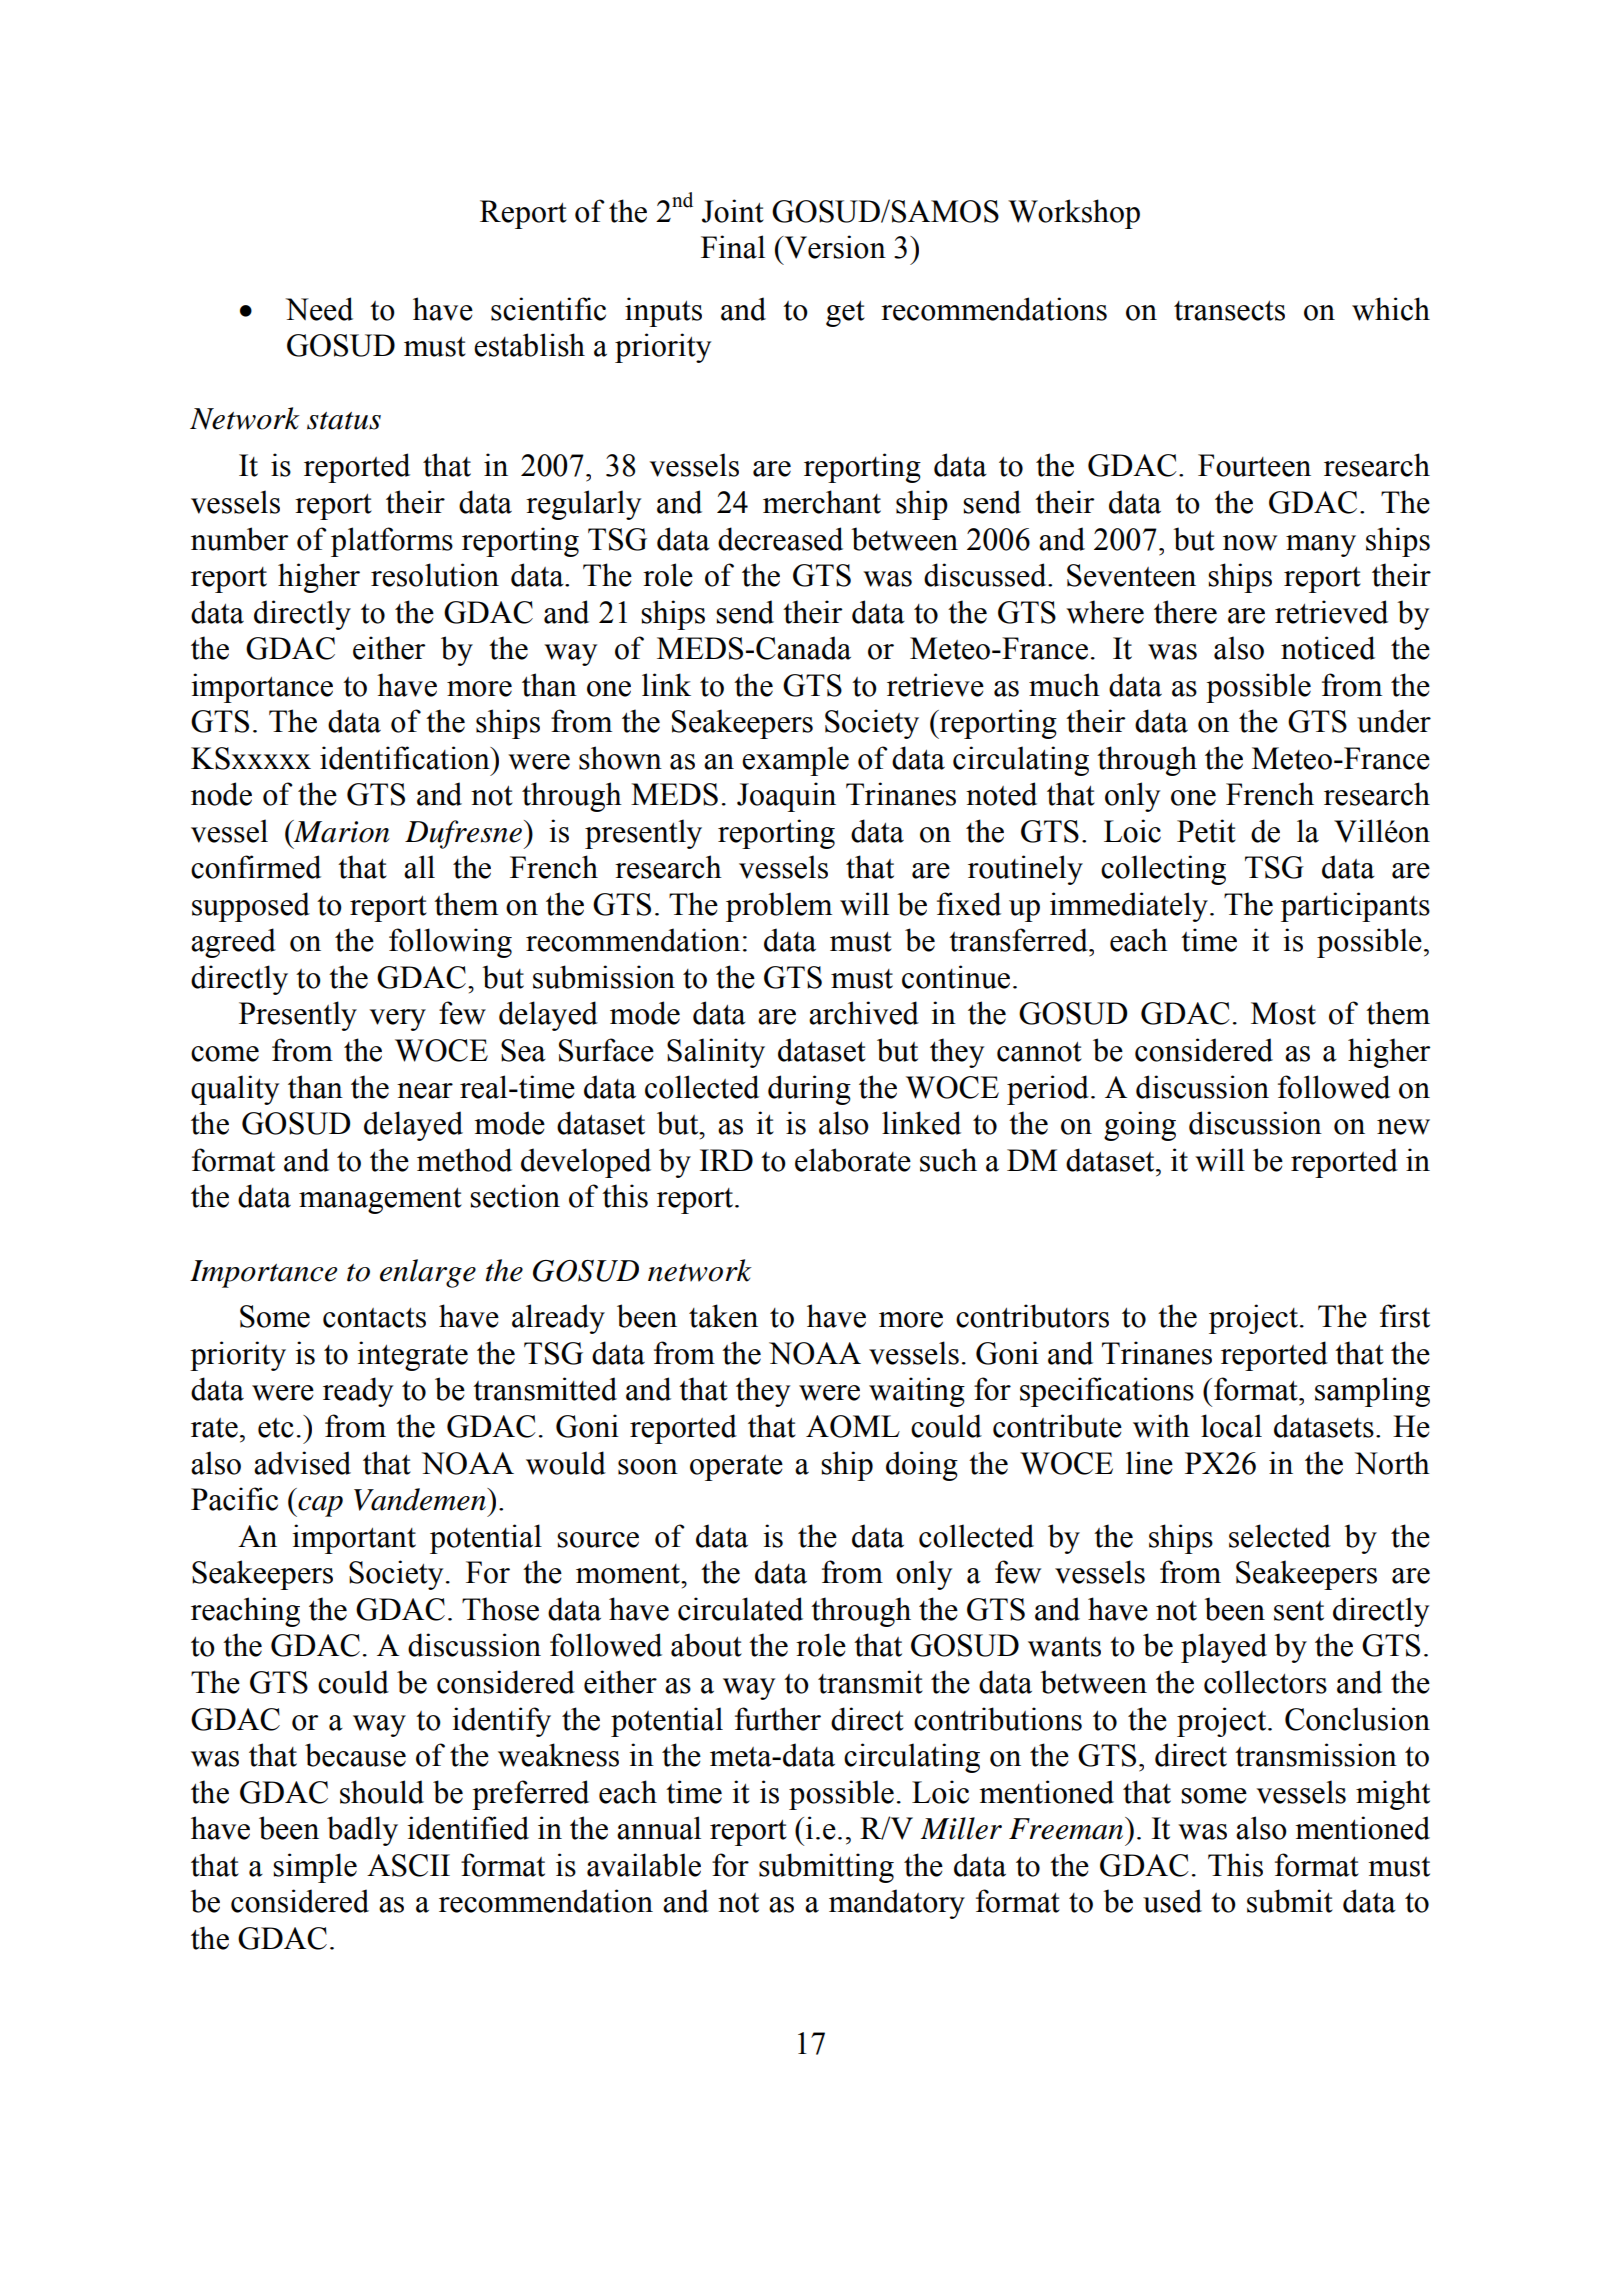 The image size is (1621, 2293). What do you see at coordinates (795, 761) in the screenshot?
I see `example` at bounding box center [795, 761].
